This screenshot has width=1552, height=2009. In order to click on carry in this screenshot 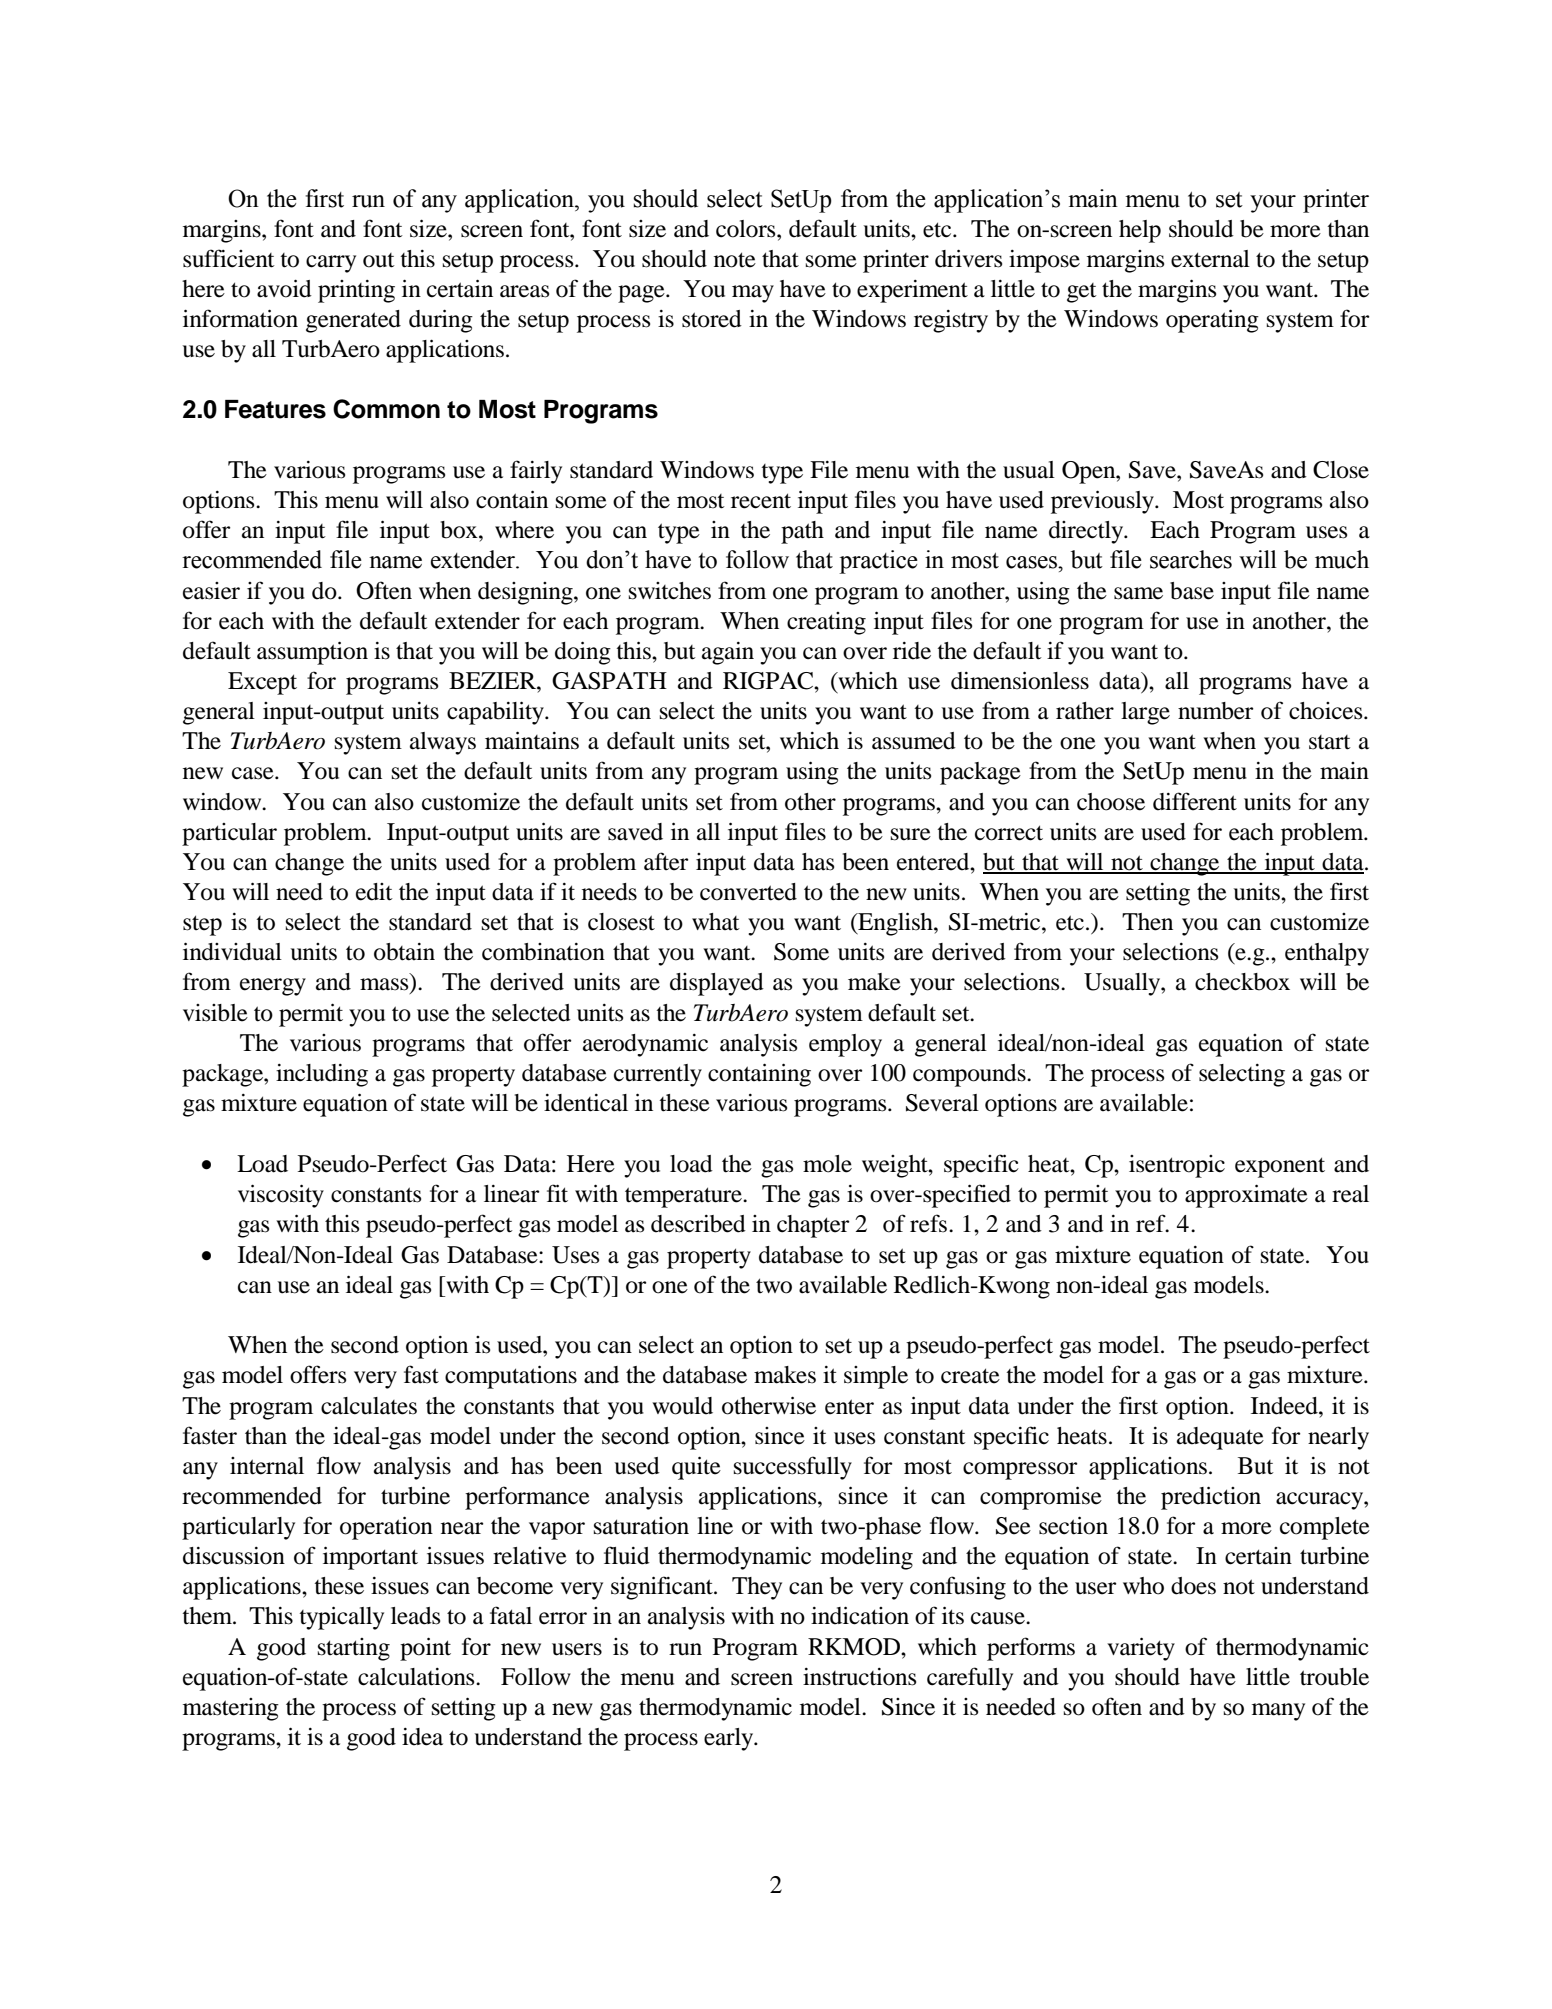, I will do `click(331, 264)`.
